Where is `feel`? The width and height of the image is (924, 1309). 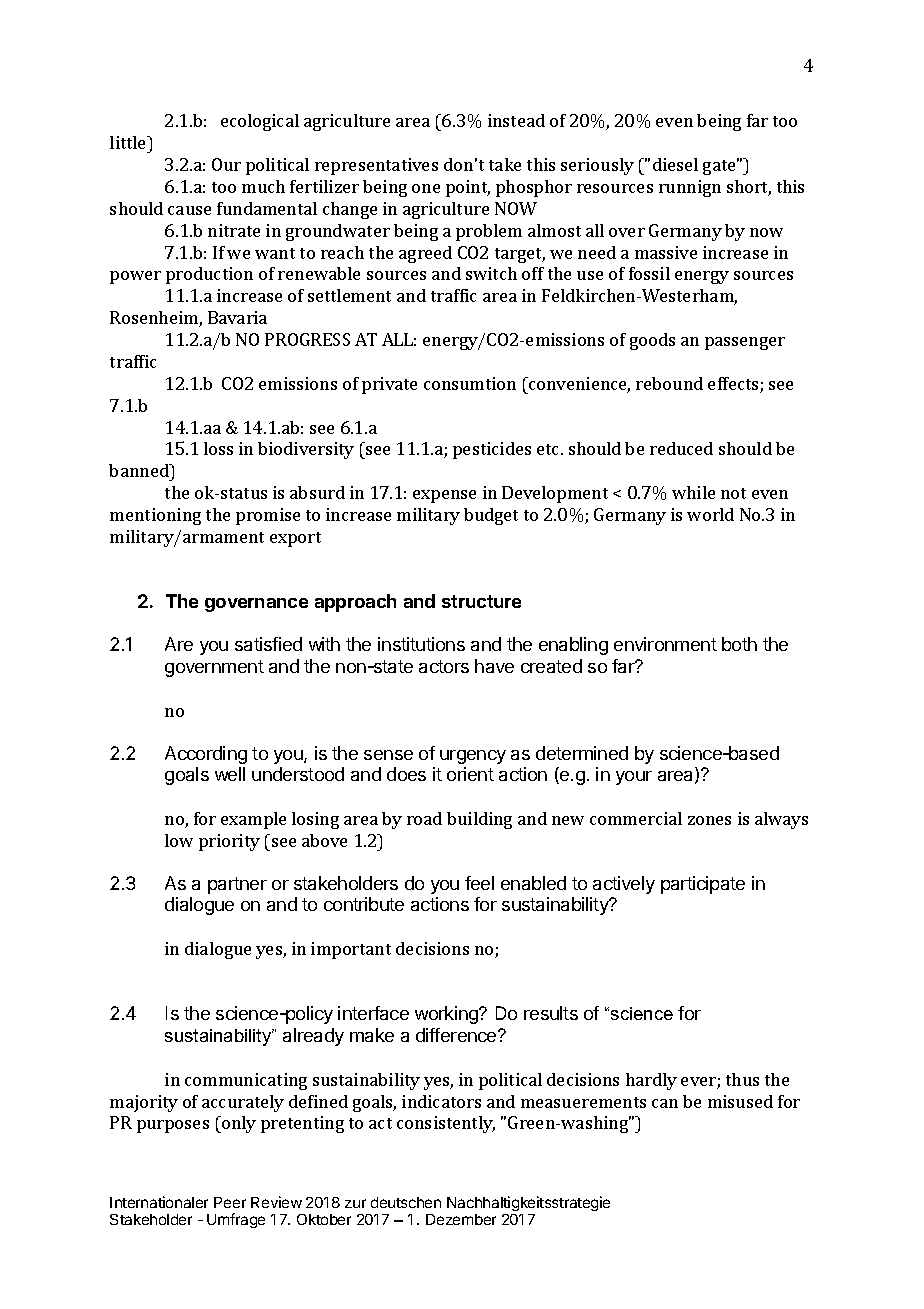 feel is located at coordinates (479, 883).
